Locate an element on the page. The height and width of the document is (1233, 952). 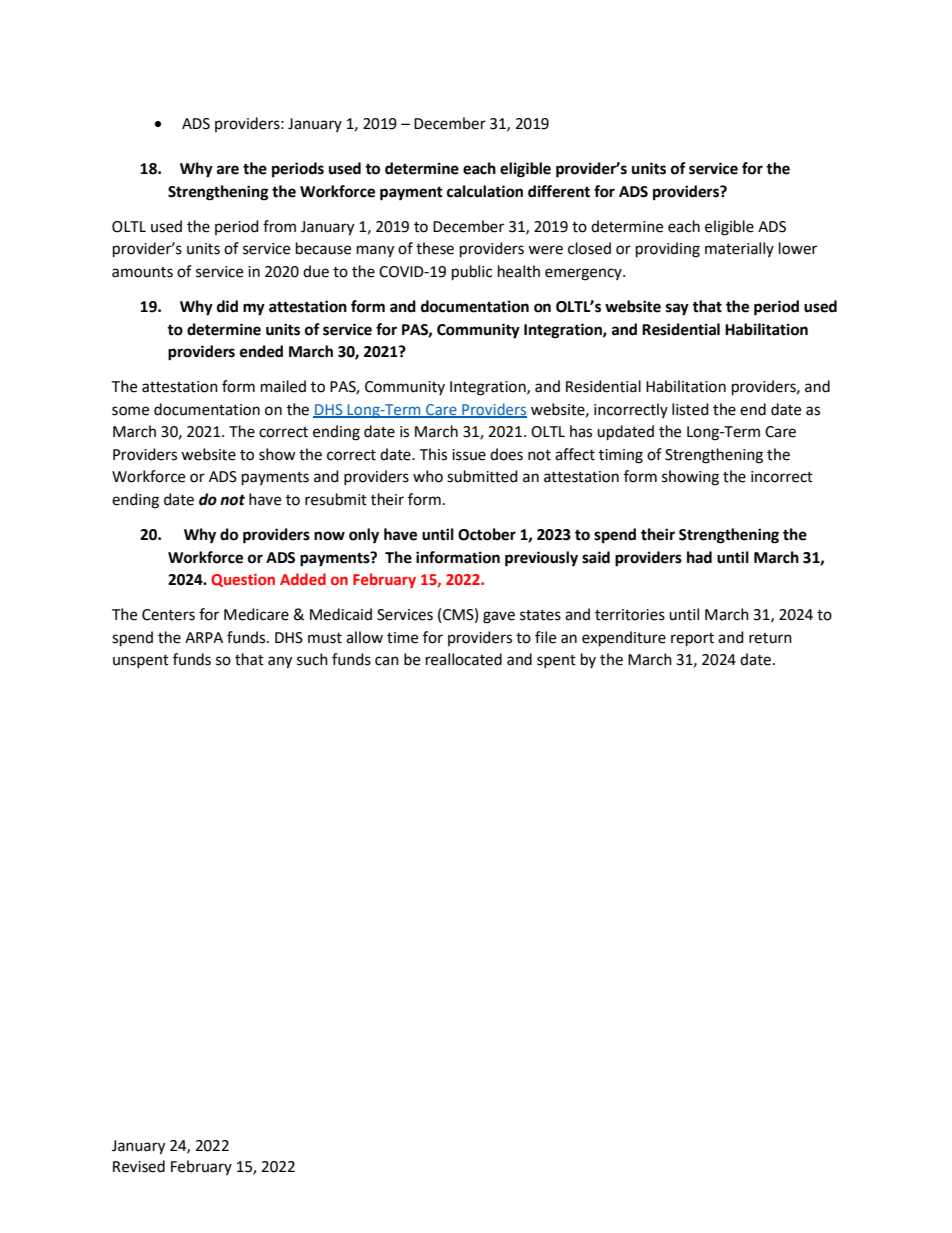
ARPA is located at coordinates (204, 637).
